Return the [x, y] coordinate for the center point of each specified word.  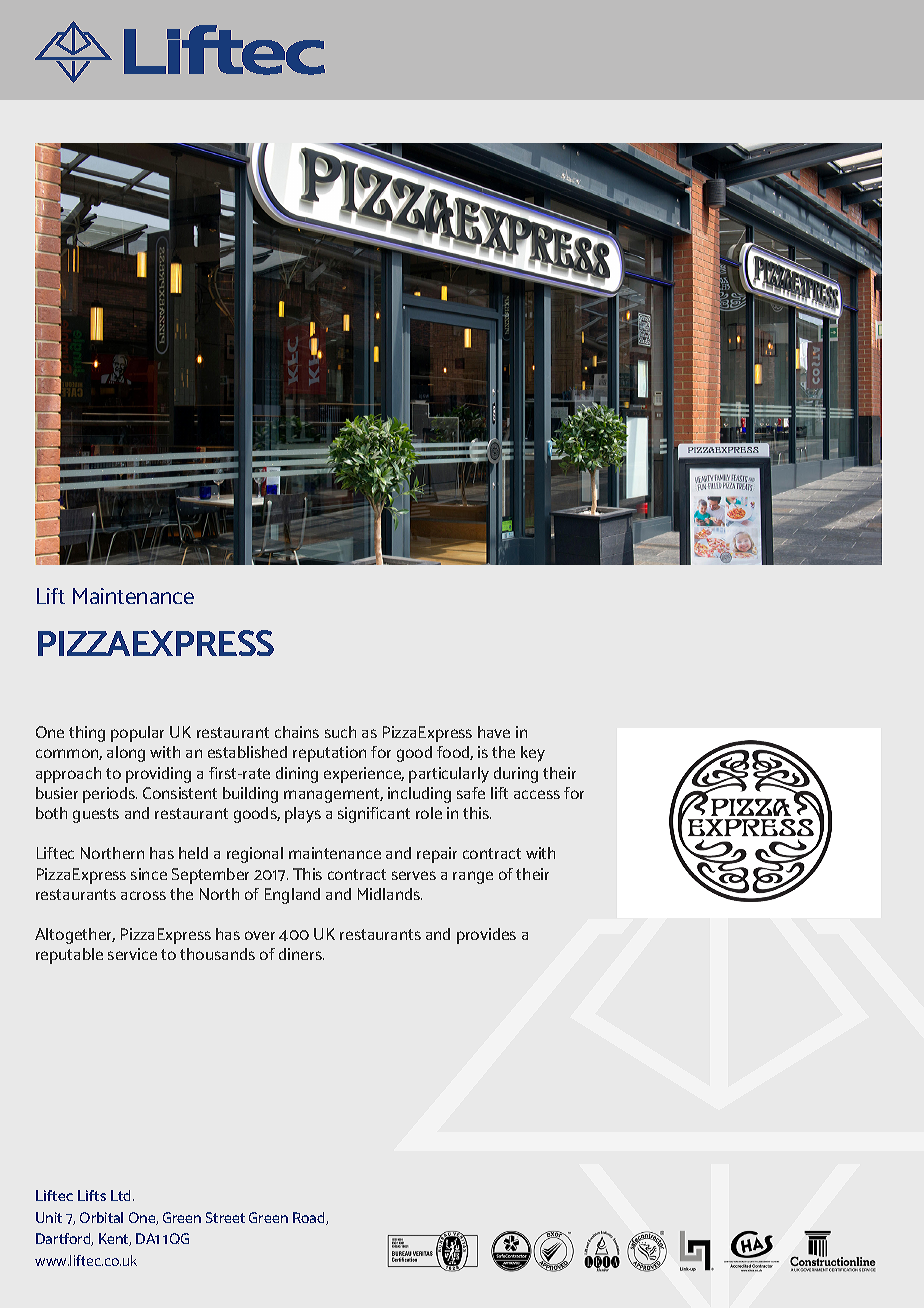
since [149, 874]
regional [255, 855]
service [132, 954]
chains [297, 732]
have [494, 732]
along [126, 754]
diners [301, 954]
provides [486, 936]
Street [225, 1217]
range [473, 877]
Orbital [101, 1217]
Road [310, 1218]
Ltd [122, 1195]
